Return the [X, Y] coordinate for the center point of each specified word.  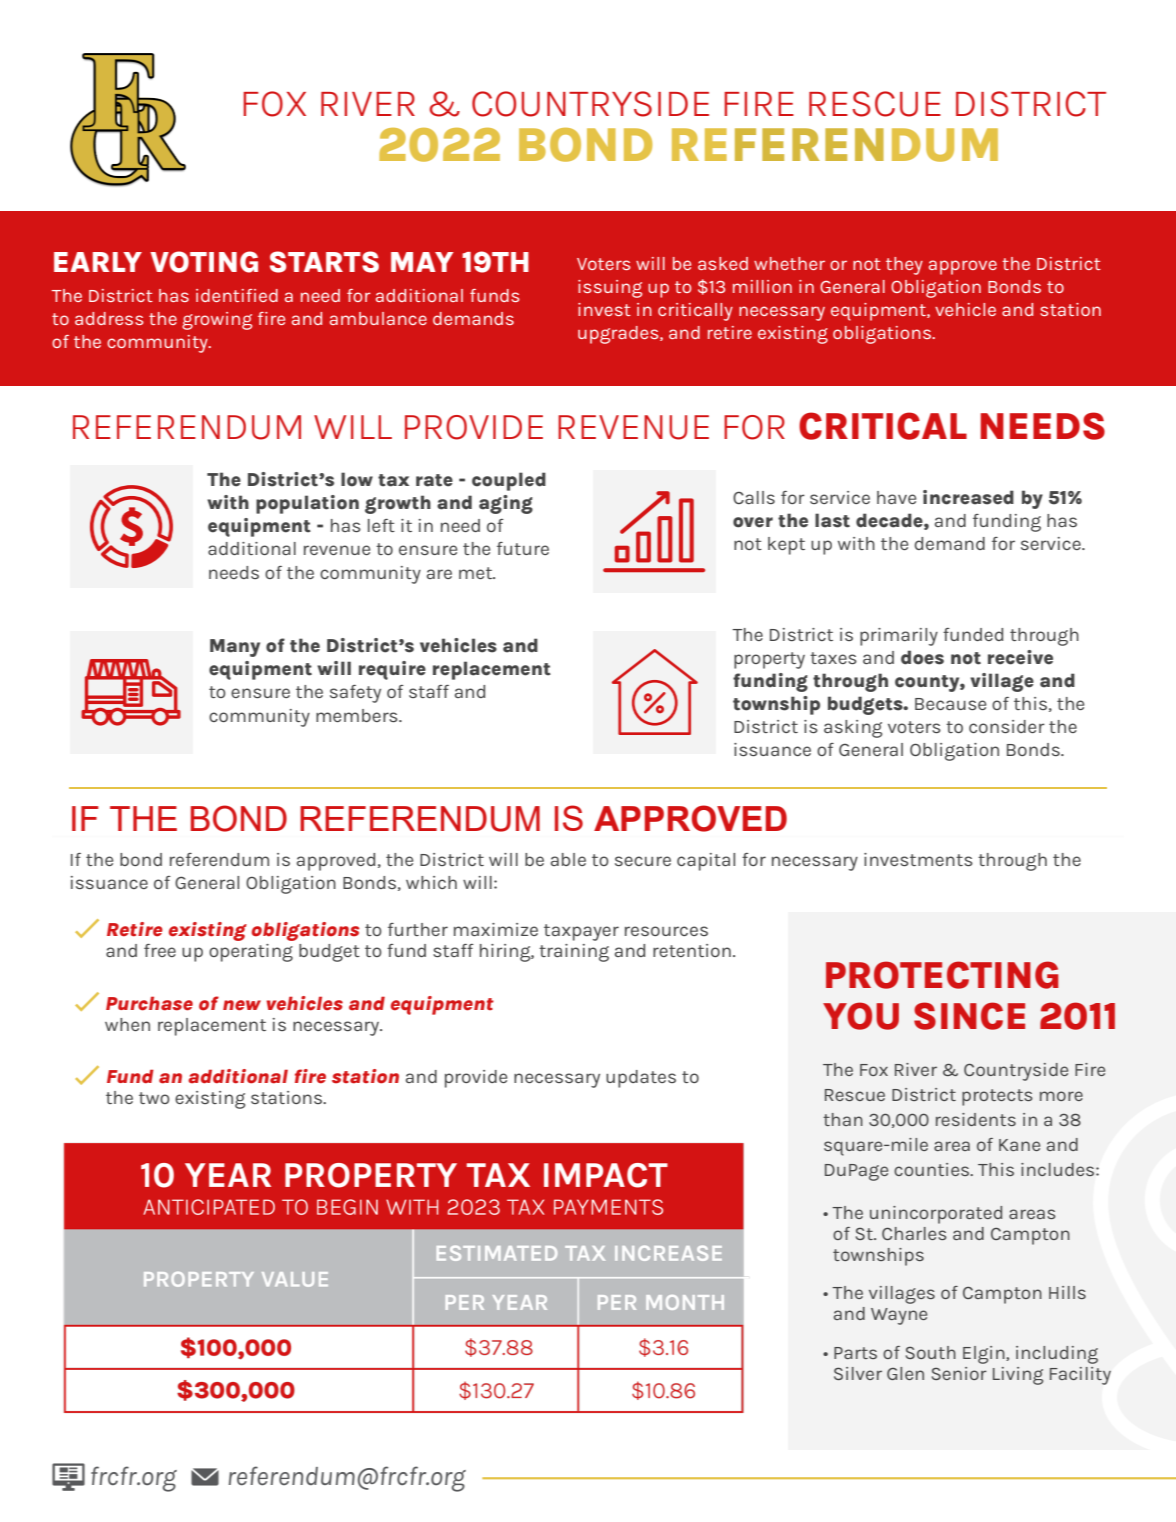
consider [1007, 726]
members [358, 715]
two [154, 1098]
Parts [855, 1353]
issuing [610, 289]
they [904, 266]
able [568, 859]
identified [237, 295]
